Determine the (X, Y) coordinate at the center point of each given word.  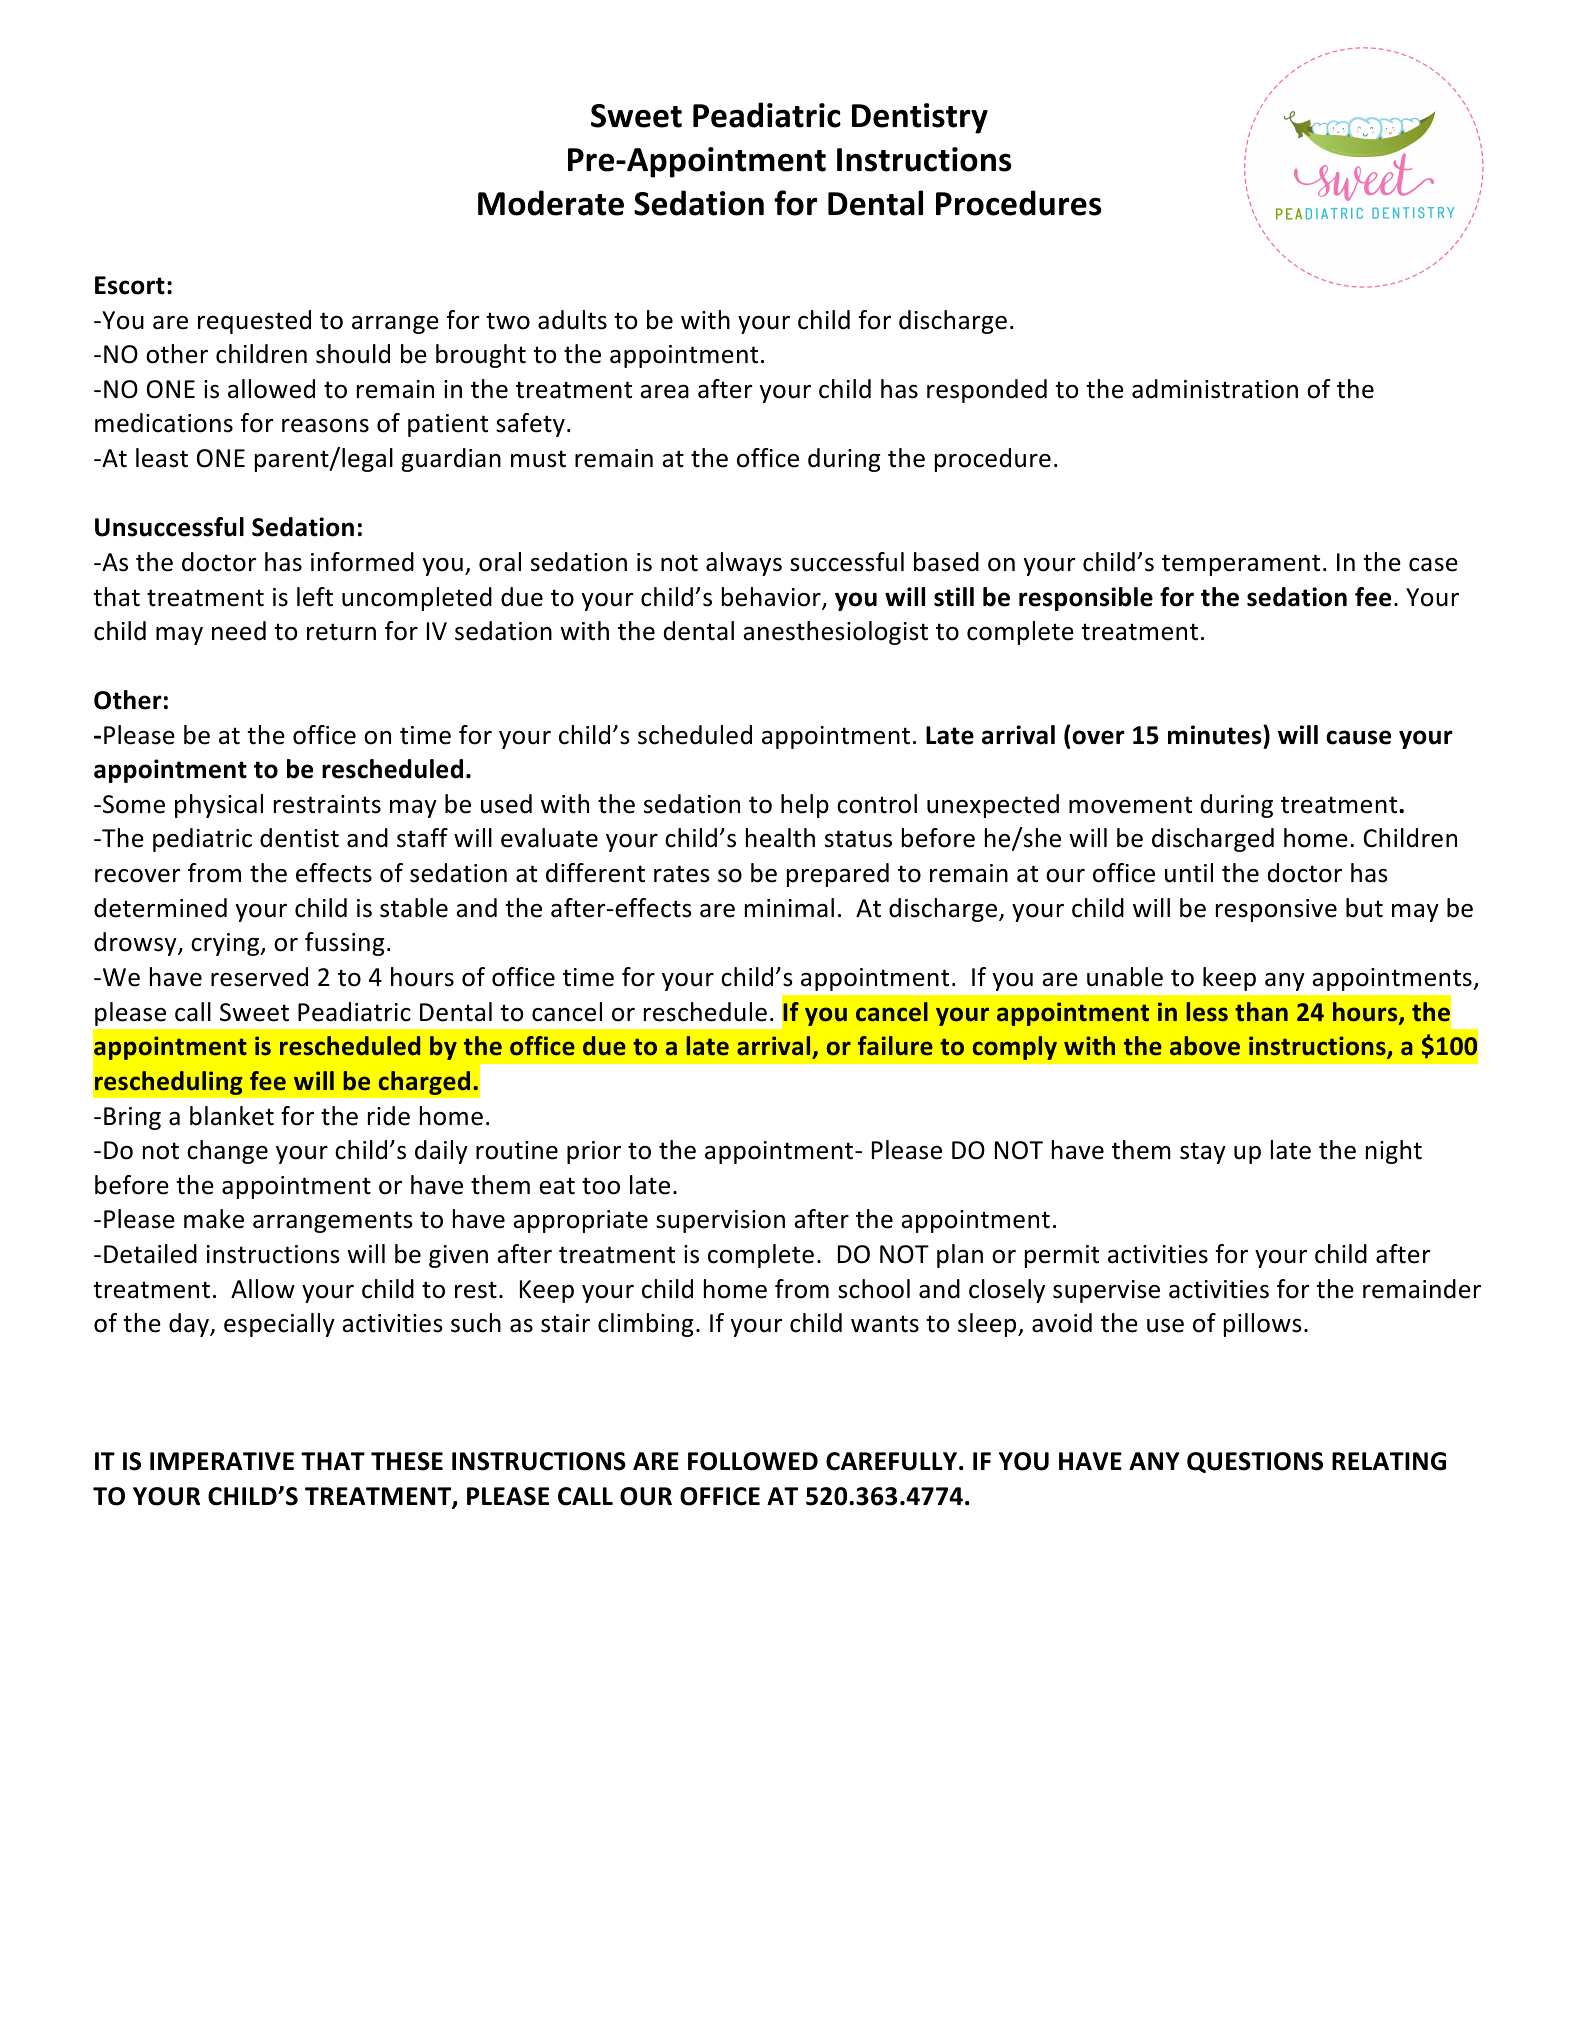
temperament (1241, 565)
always (744, 564)
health (780, 838)
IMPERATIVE (222, 1461)
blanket (232, 1116)
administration (1215, 389)
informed (362, 562)
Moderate (551, 203)
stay (1203, 1153)
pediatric (202, 840)
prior (594, 1152)
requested (254, 322)
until (1189, 873)
